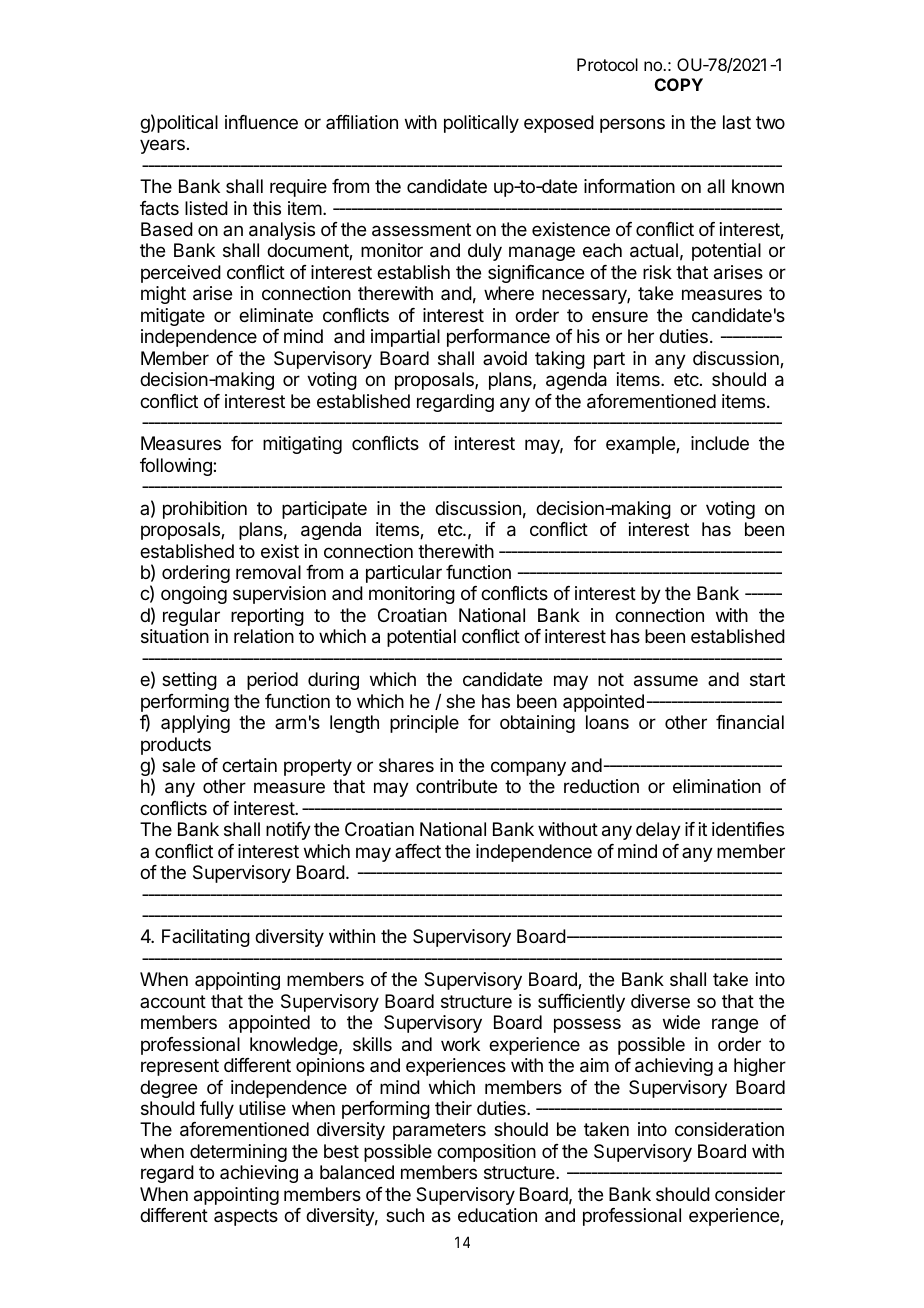 The height and width of the page is (1308, 924). I want to click on contribute, so click(456, 786).
